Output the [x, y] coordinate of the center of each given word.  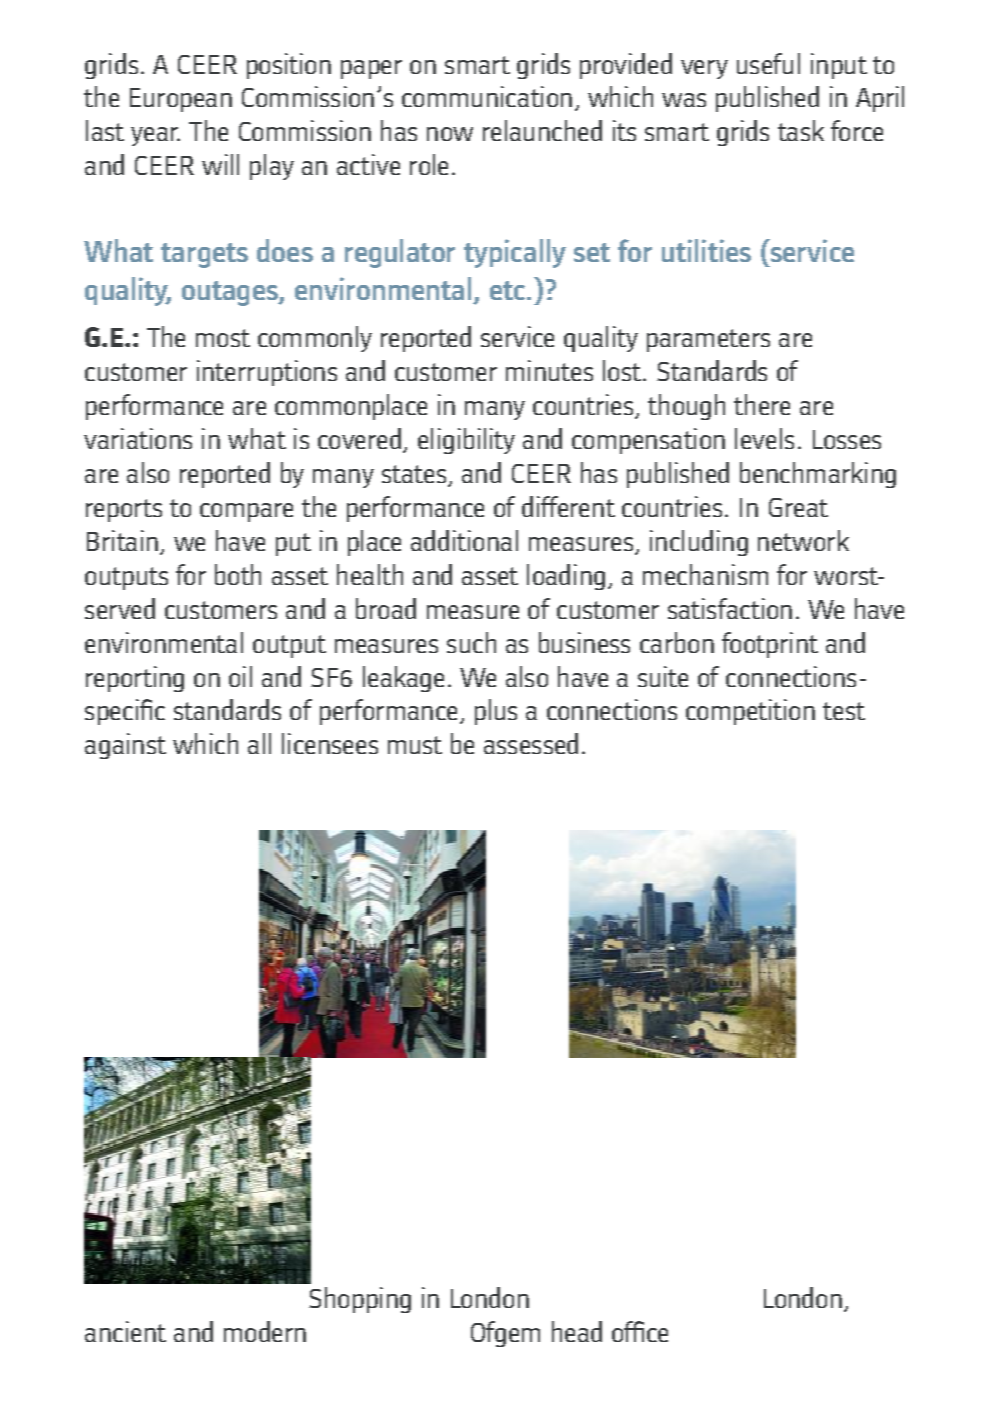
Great [798, 507]
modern [265, 1331]
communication [487, 96]
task [801, 130]
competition [750, 712]
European [181, 100]
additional [464, 540]
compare [246, 512]
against [125, 746]
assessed [531, 743]
